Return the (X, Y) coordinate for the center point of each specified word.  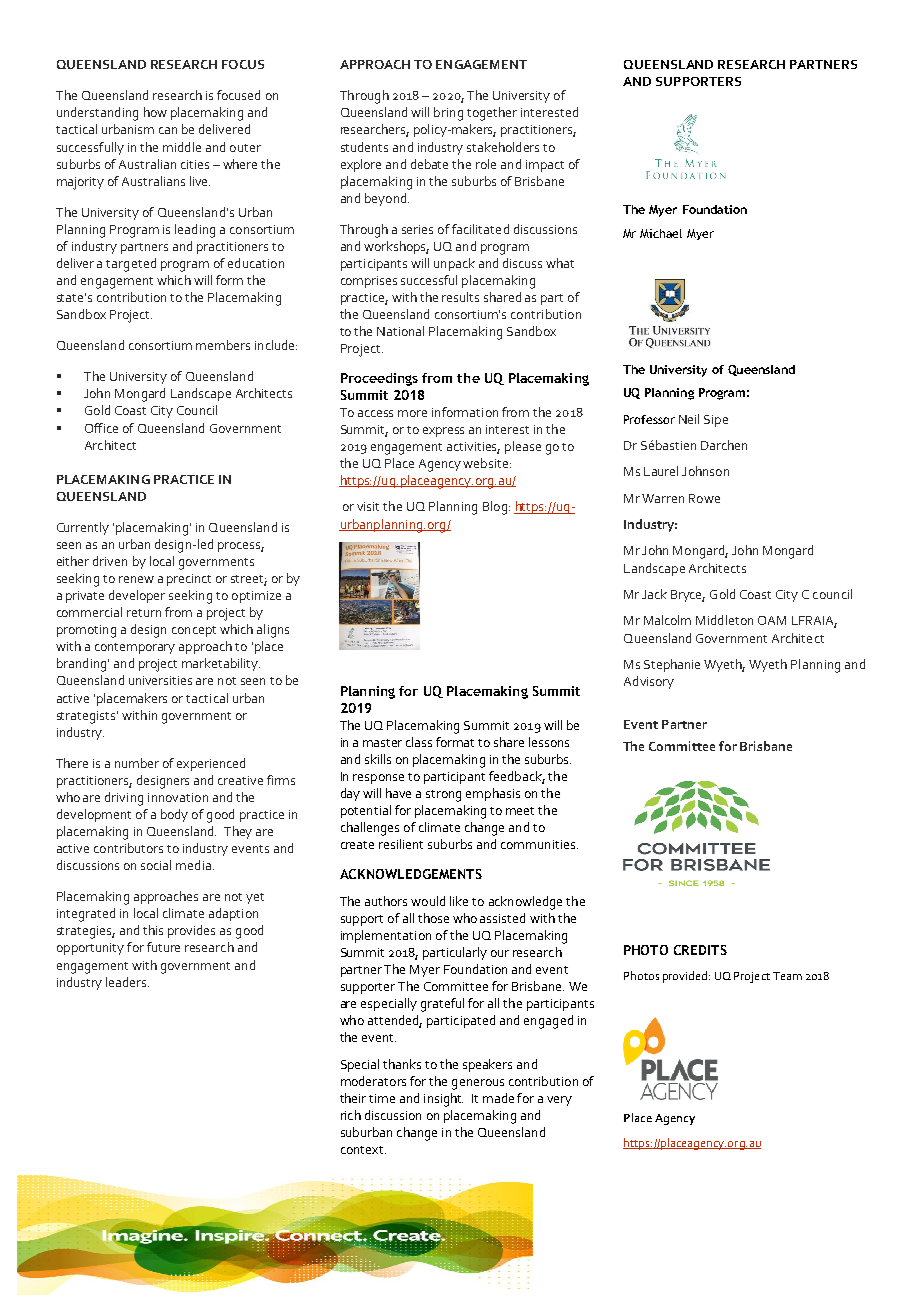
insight (443, 1100)
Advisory (649, 682)
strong (443, 796)
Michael (661, 233)
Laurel (661, 471)
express (443, 432)
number (137, 763)
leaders (127, 982)
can (168, 130)
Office (101, 428)
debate (429, 164)
